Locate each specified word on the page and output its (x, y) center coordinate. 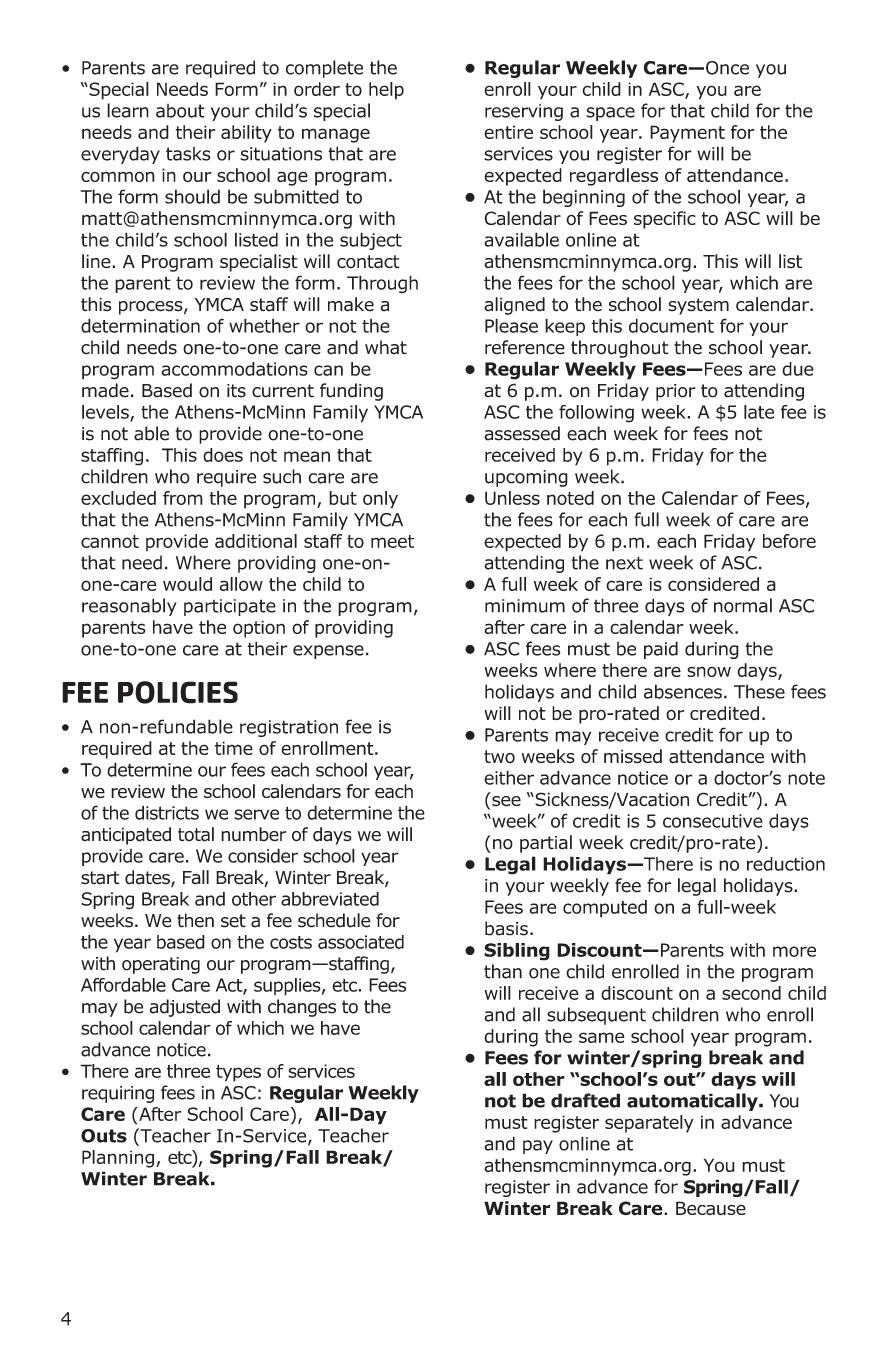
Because (711, 1208)
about (180, 111)
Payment (687, 134)
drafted (585, 1100)
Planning (118, 1159)
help (386, 91)
